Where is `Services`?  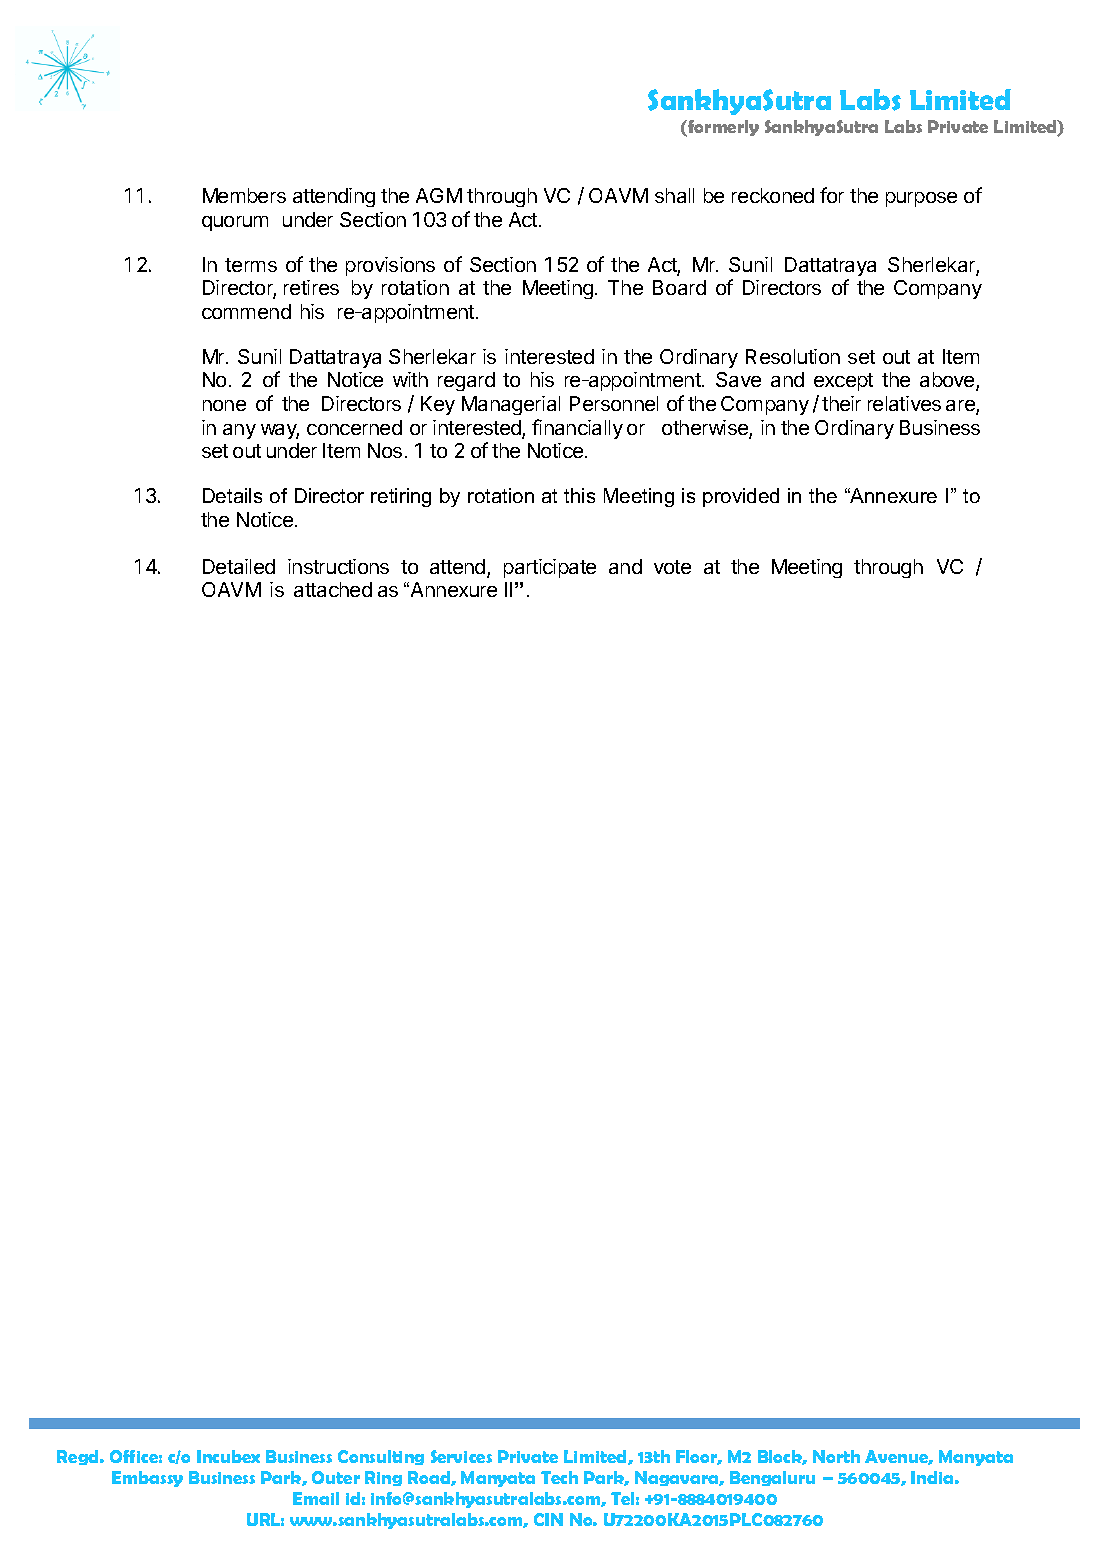
Services is located at coordinates (461, 1456).
